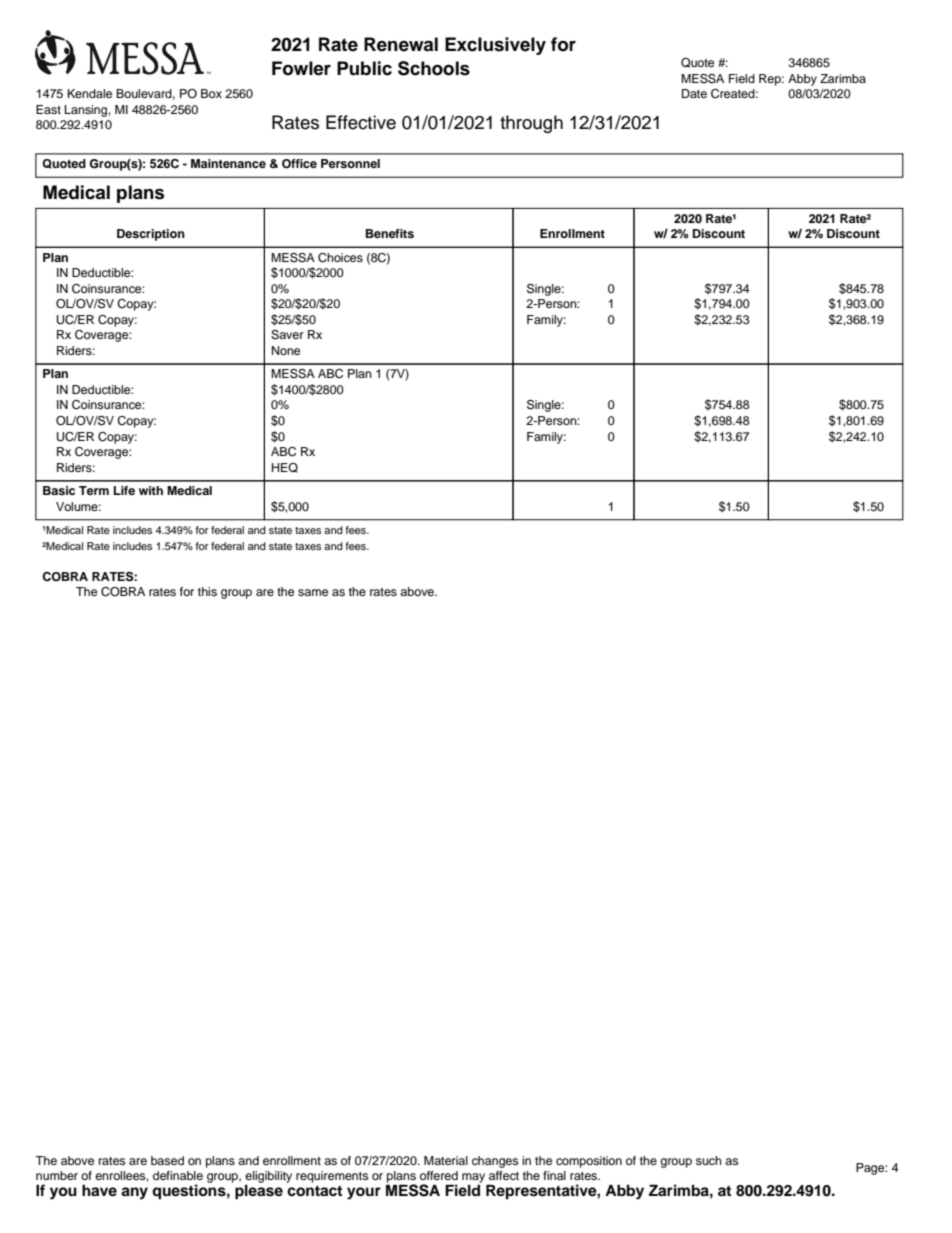  What do you see at coordinates (313, 592) in the page?
I see `same` at bounding box center [313, 592].
